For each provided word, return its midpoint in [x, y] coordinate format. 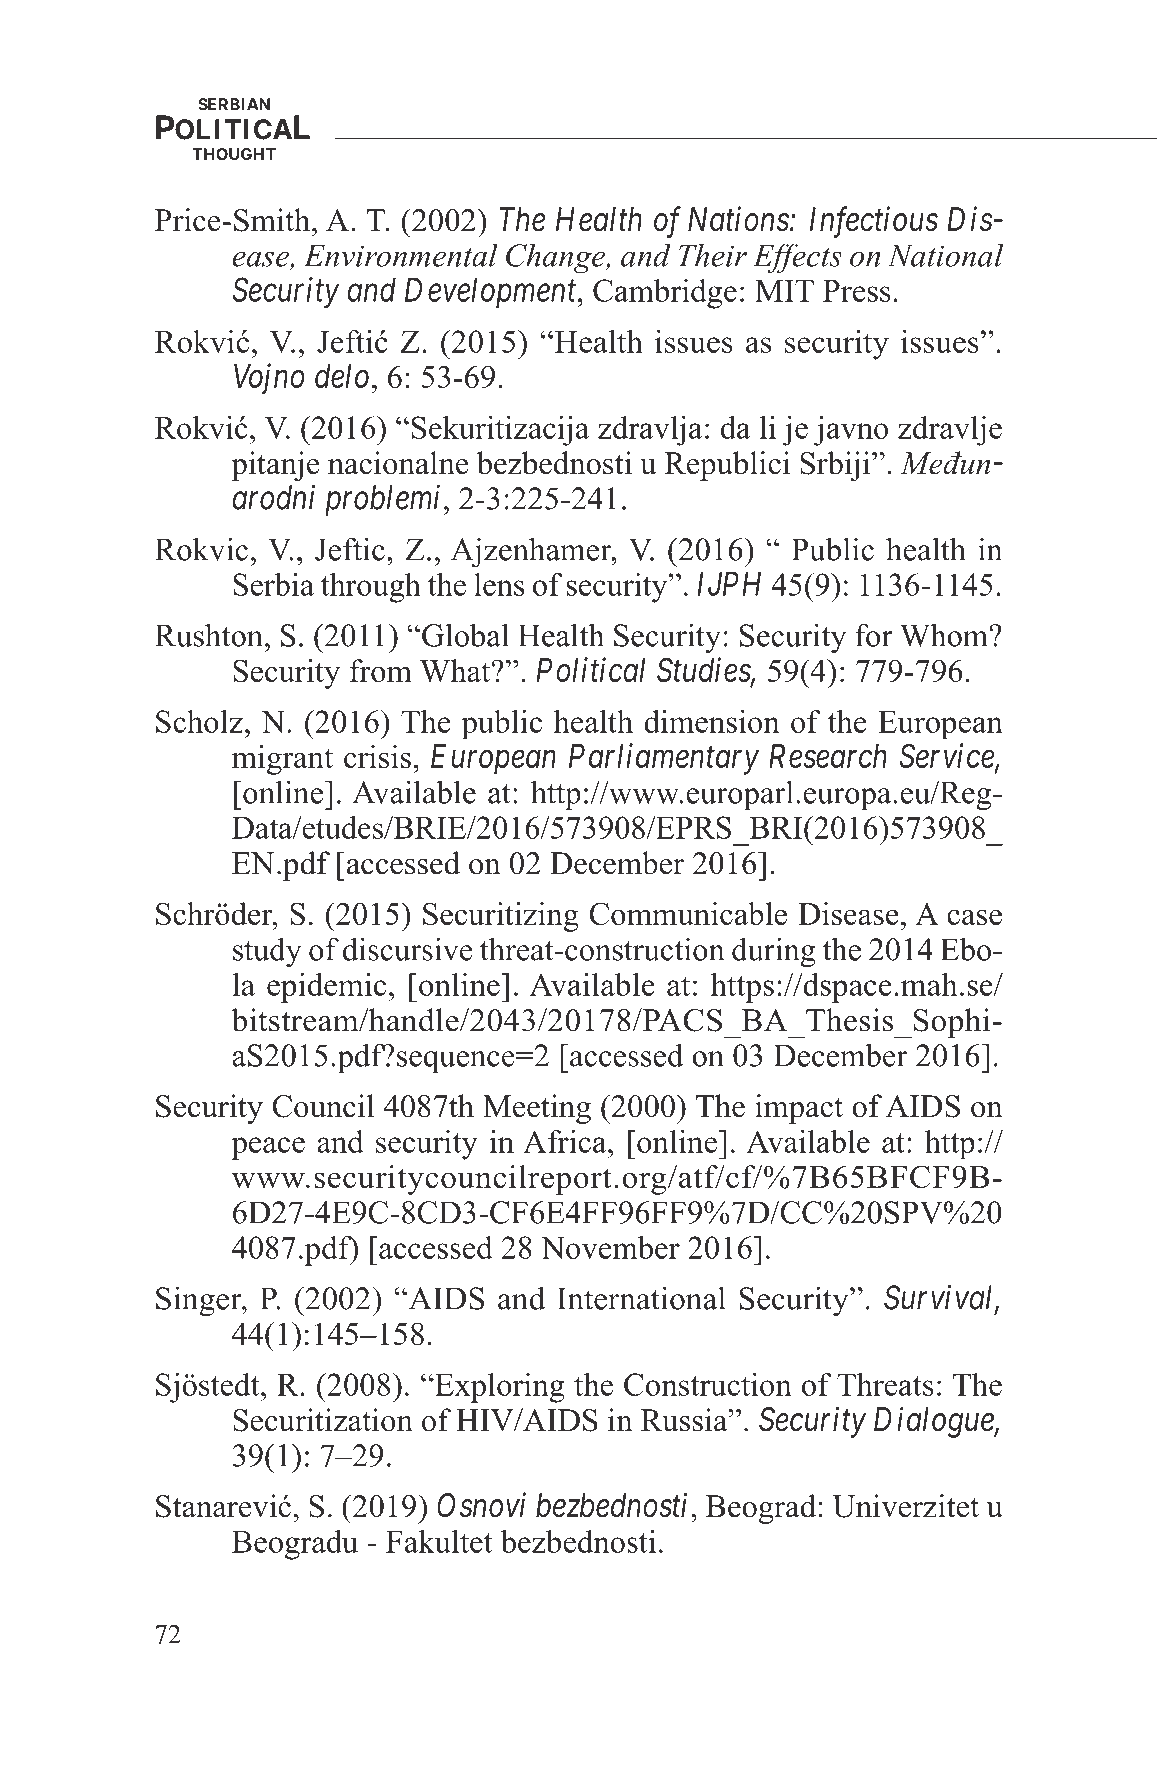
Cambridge [665, 294]
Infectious [874, 222]
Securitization [323, 1420]
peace [268, 1148]
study [267, 952]
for [874, 635]
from [381, 670]
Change [556, 258]
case [974, 917]
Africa [566, 1141]
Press [857, 291]
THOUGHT [234, 154]
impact [799, 1109]
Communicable [688, 914]
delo [342, 376]
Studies [704, 671]
